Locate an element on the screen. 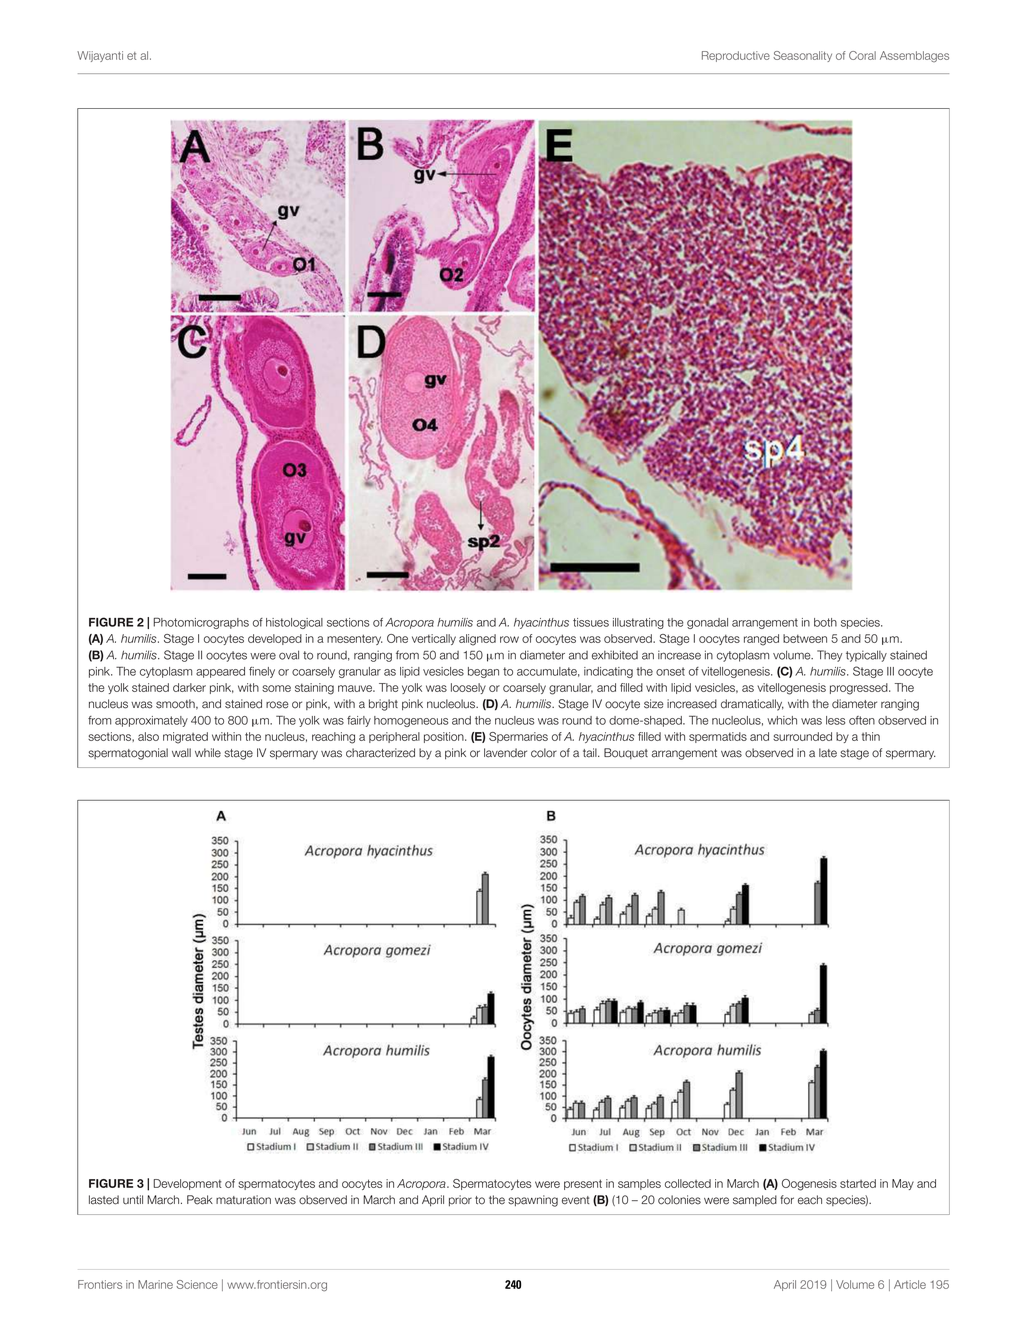 The height and width of the screenshot is (1344, 1027). Assemblages is located at coordinates (914, 56).
